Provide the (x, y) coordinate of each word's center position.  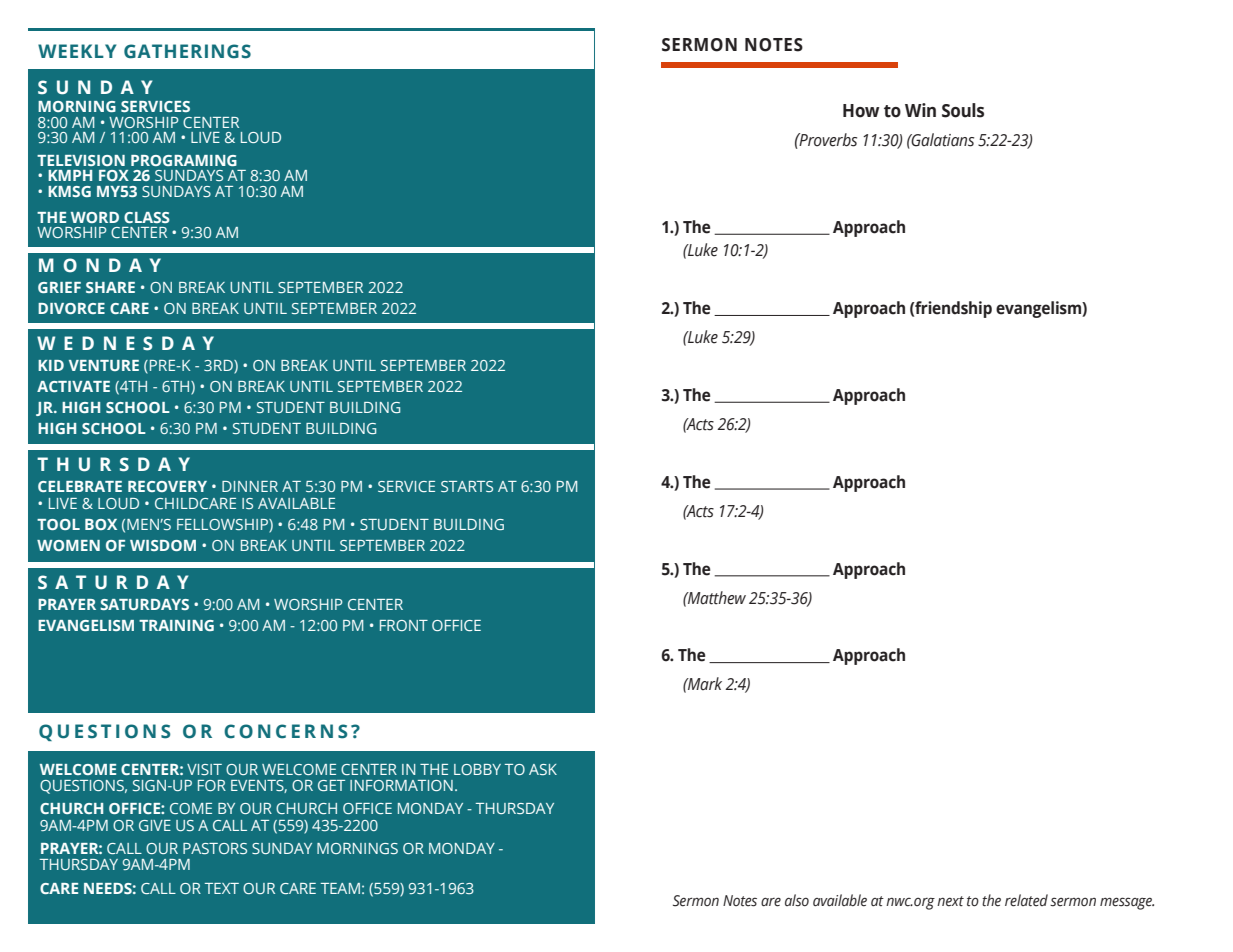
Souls (963, 110)
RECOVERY (167, 486)
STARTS (467, 486)
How (861, 111)
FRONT (404, 625)
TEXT (222, 888)
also (797, 900)
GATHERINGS (187, 51)
